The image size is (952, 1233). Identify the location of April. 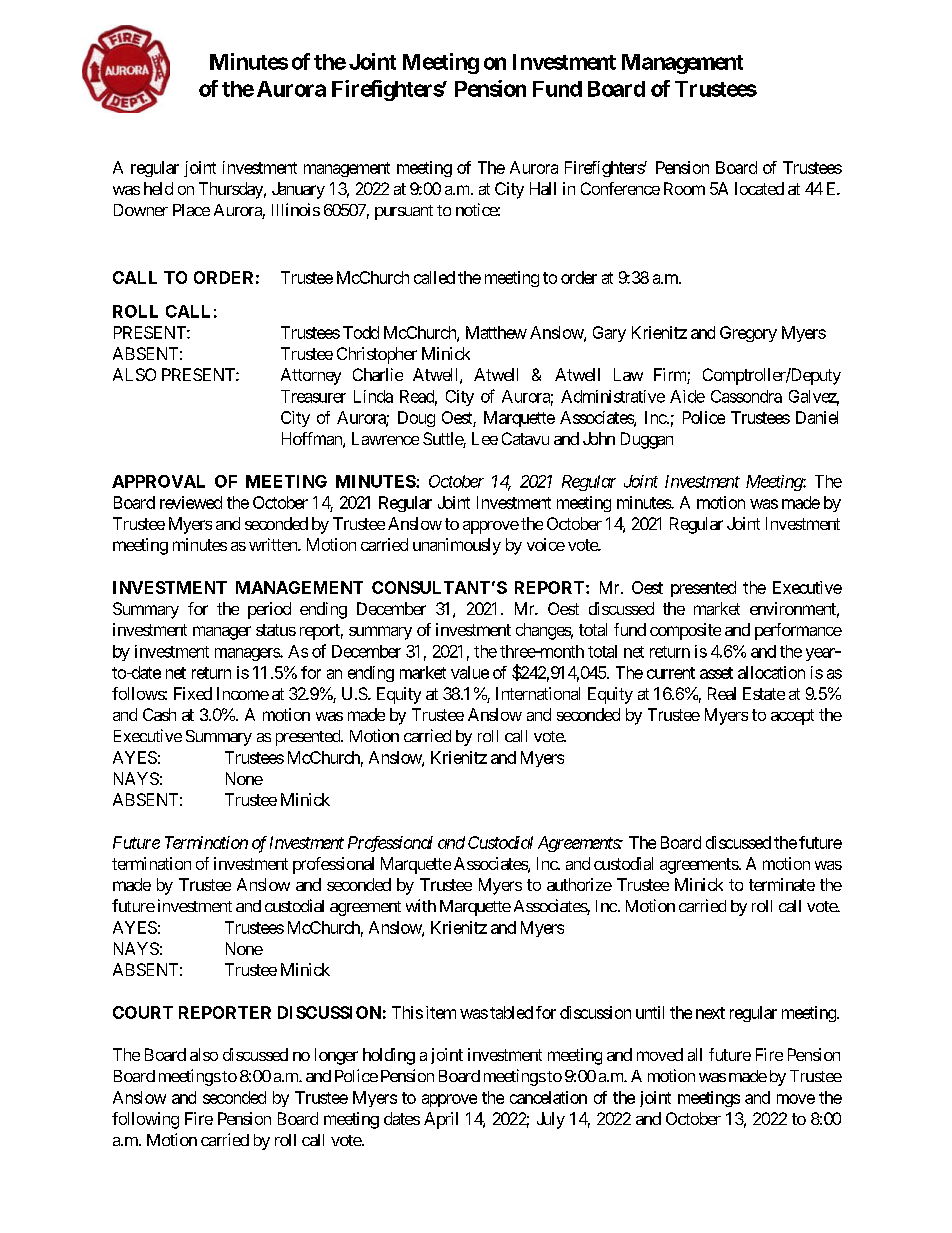
(441, 1120).
